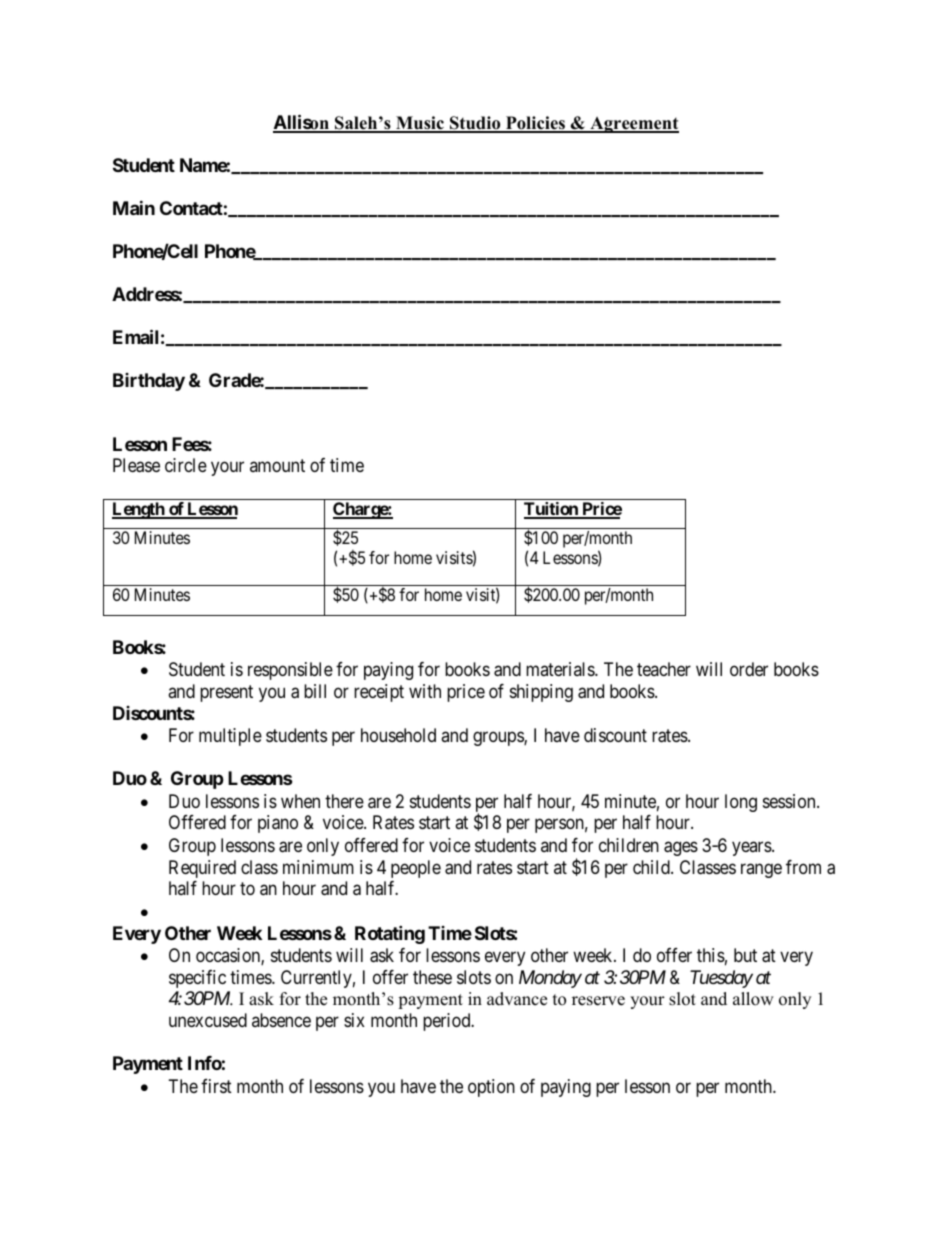  I want to click on Studio, so click(475, 124).
